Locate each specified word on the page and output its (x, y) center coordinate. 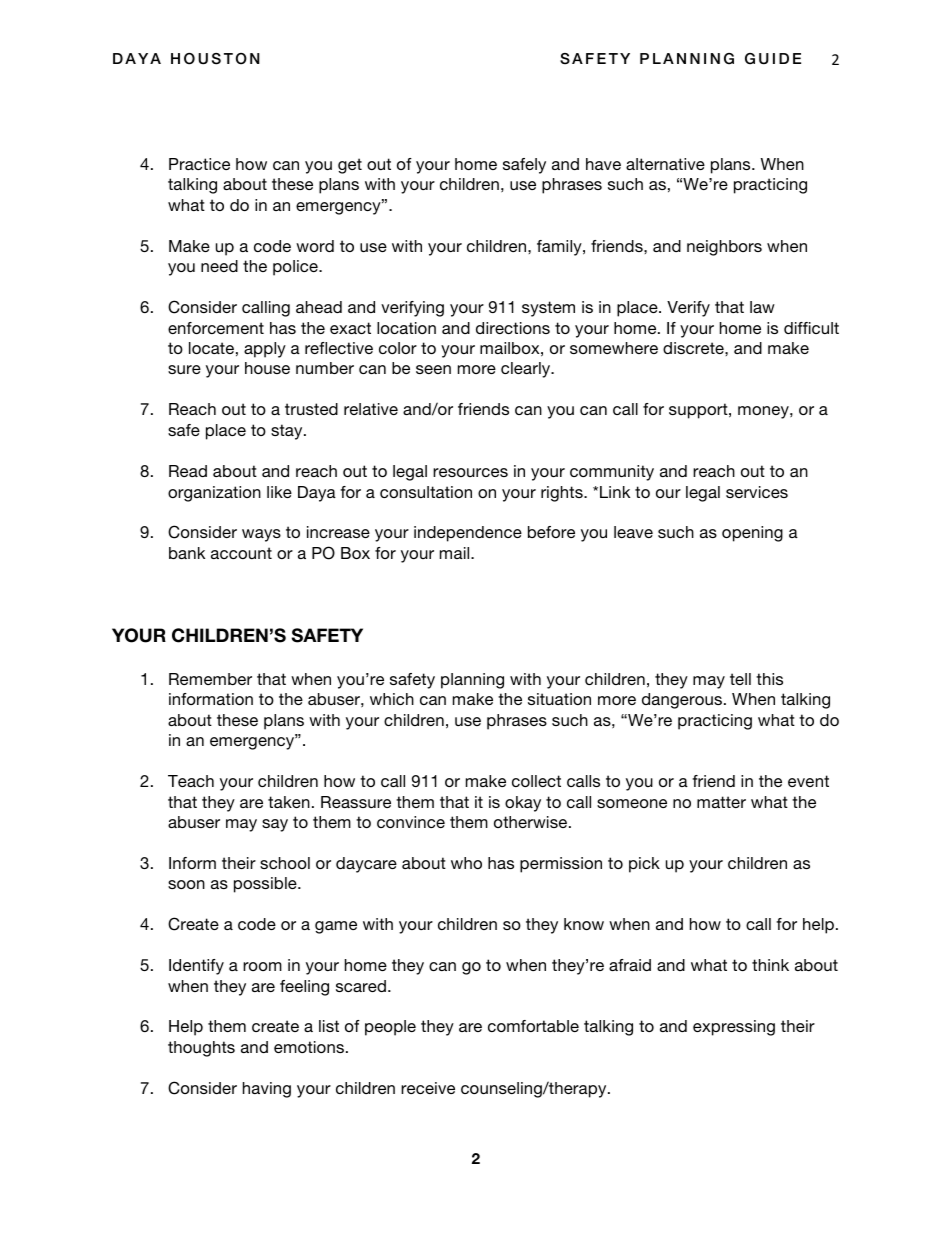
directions (513, 328)
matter (721, 802)
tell (740, 679)
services (757, 492)
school (285, 863)
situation (559, 699)
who (466, 863)
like (279, 492)
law (762, 307)
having (267, 1090)
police (296, 268)
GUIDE (773, 59)
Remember (210, 679)
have (603, 164)
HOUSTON (215, 59)
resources (470, 472)
